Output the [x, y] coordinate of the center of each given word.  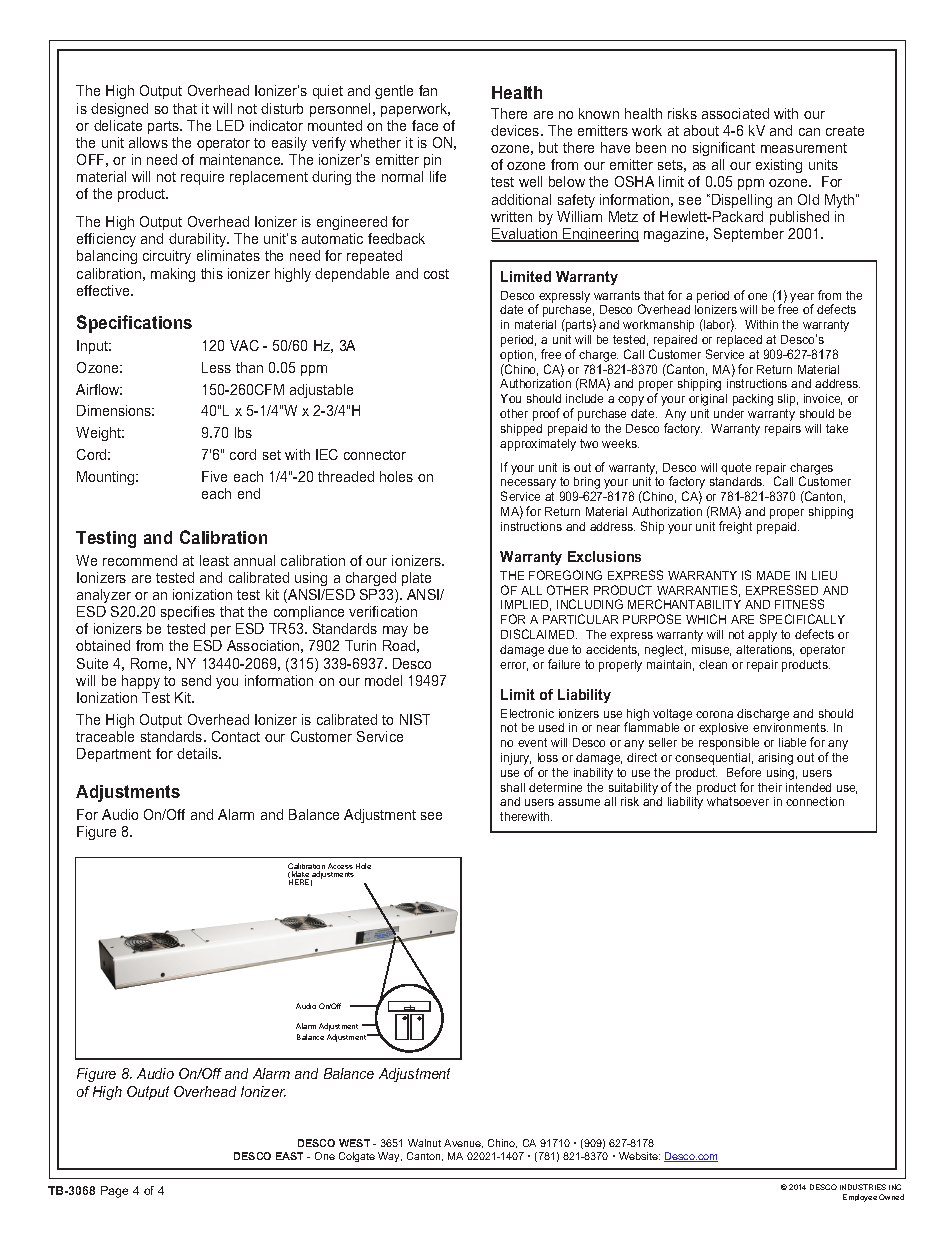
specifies [188, 613]
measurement [804, 148]
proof [546, 414]
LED [230, 125]
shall [513, 787]
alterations [765, 650]
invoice [823, 399]
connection [815, 801]
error [514, 666]
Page [114, 1192]
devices [516, 130]
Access [340, 866]
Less [216, 367]
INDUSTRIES [863, 1187]
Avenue [463, 1143]
